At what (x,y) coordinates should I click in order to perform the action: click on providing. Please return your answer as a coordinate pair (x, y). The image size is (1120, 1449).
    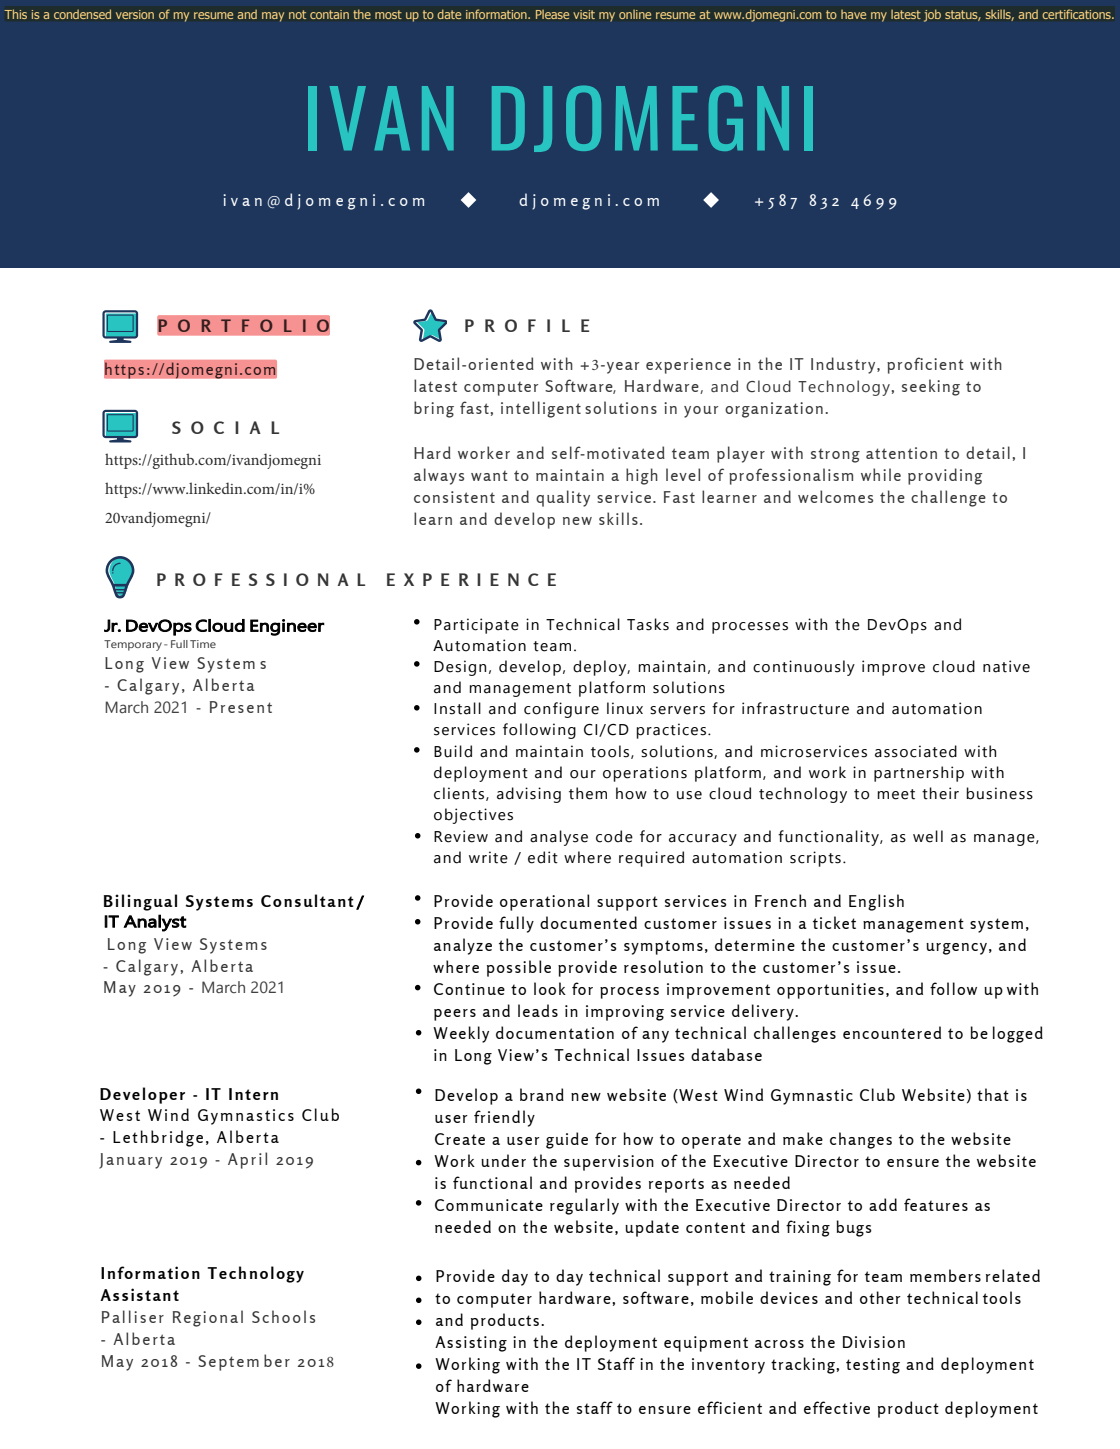
    Looking at the image, I should click on (945, 476).
